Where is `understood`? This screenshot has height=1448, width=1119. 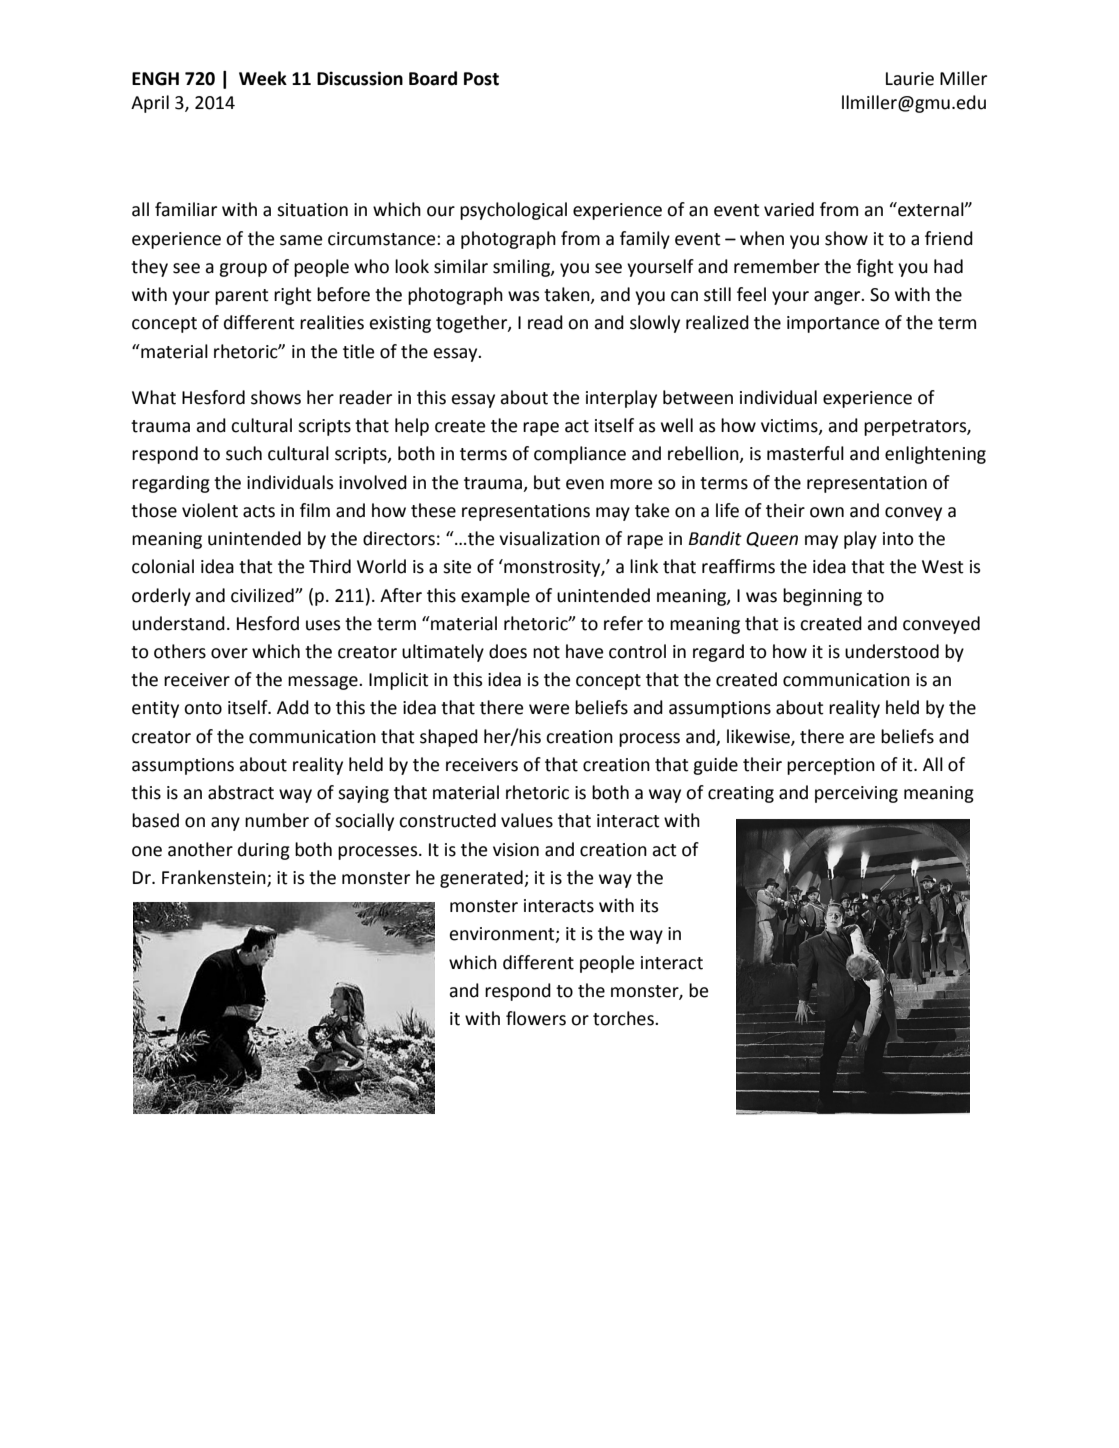
understood is located at coordinates (892, 651).
